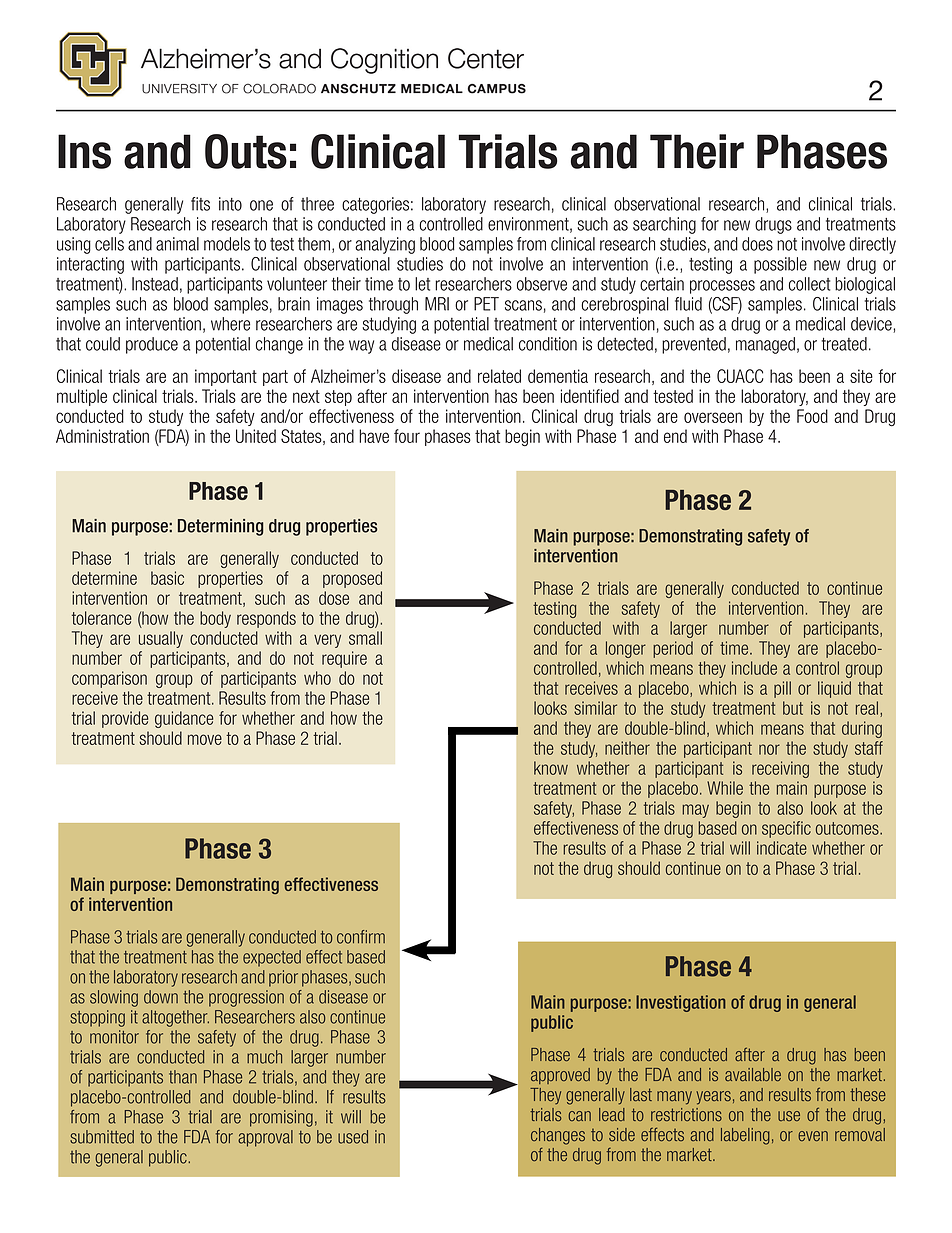  What do you see at coordinates (183, 1077) in the image?
I see `than` at bounding box center [183, 1077].
